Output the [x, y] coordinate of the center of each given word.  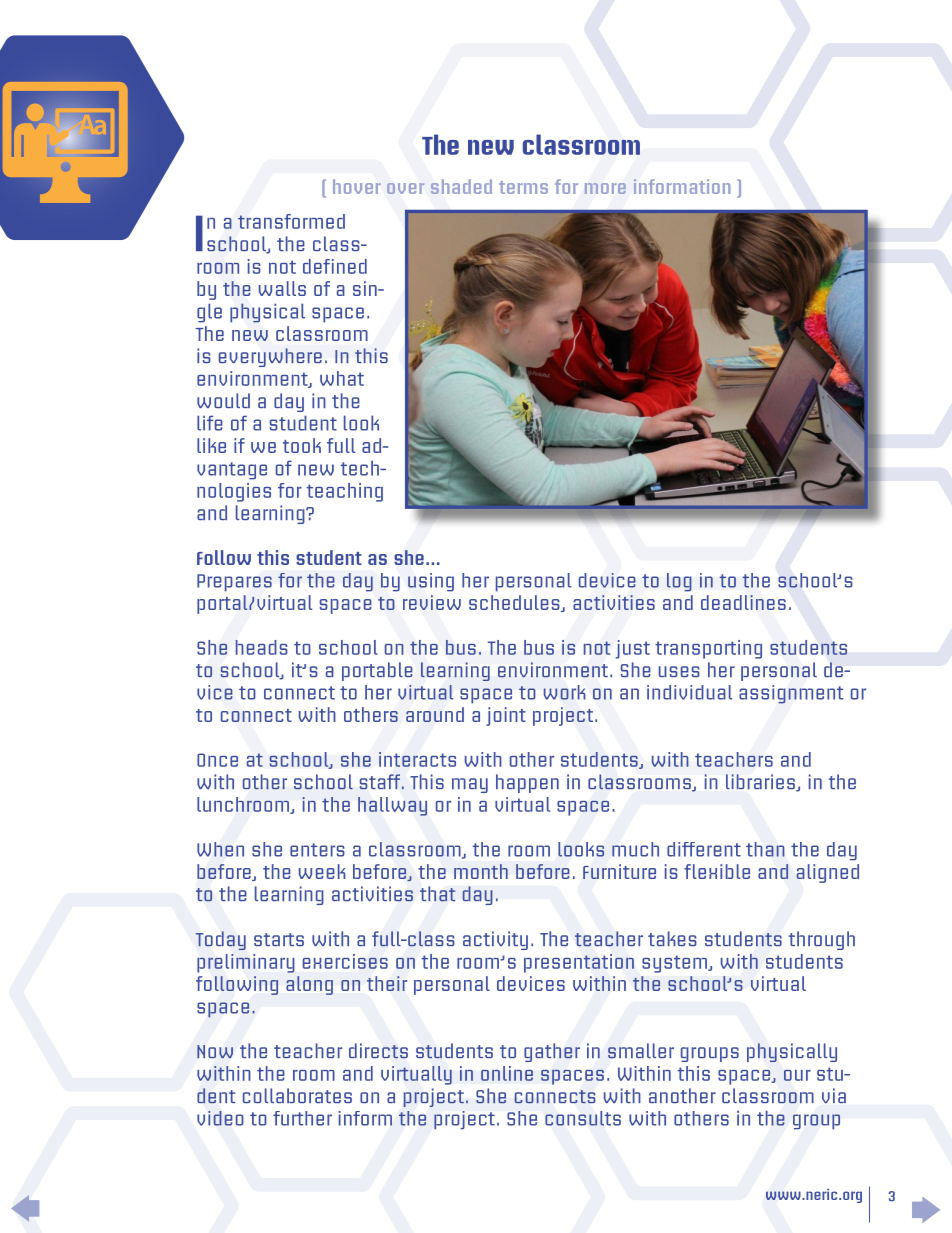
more [605, 188]
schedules [515, 603]
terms [523, 187]
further [302, 1118]
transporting [708, 649]
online [507, 1073]
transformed [291, 221]
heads [261, 647]
